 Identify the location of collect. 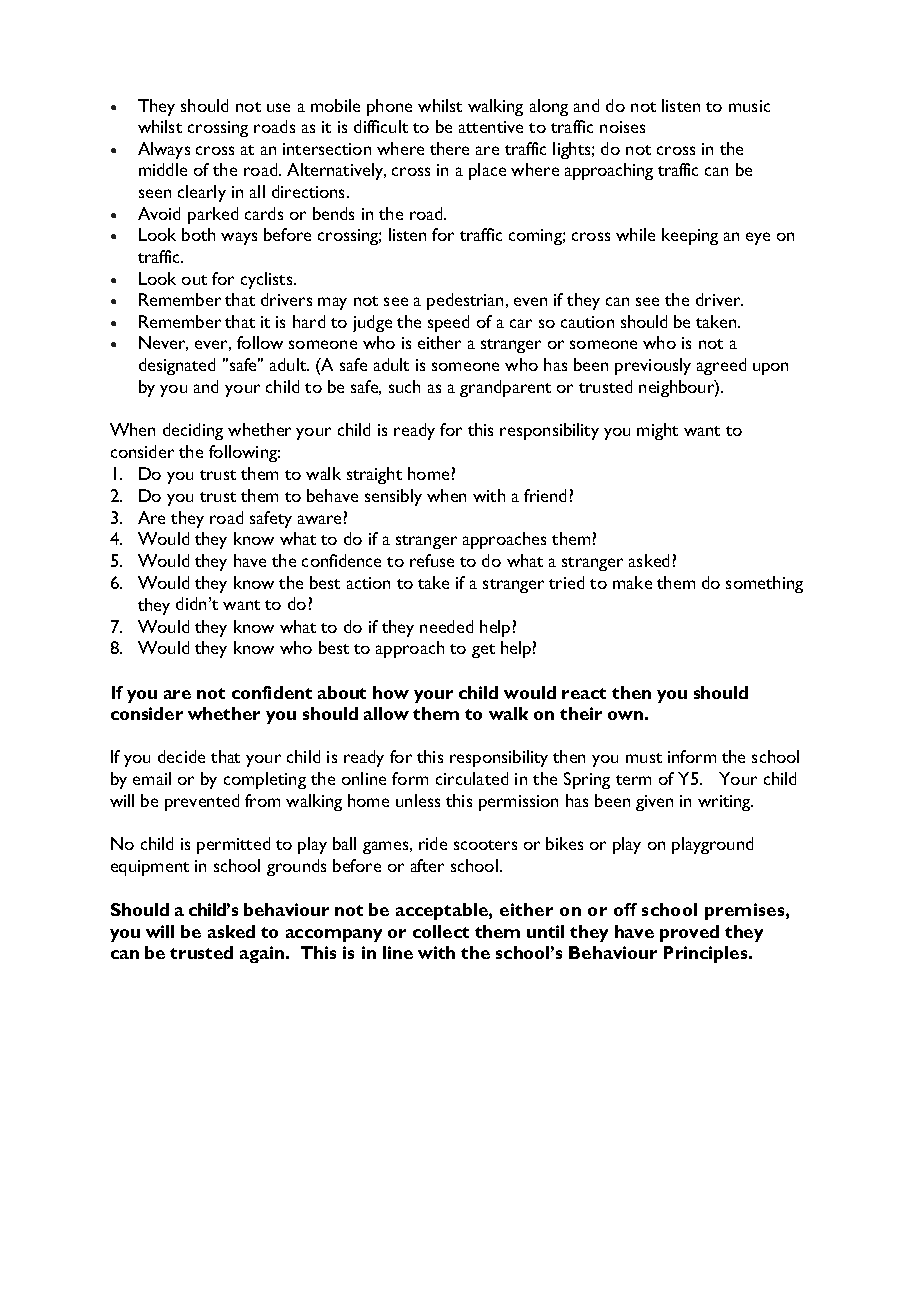
(441, 931).
